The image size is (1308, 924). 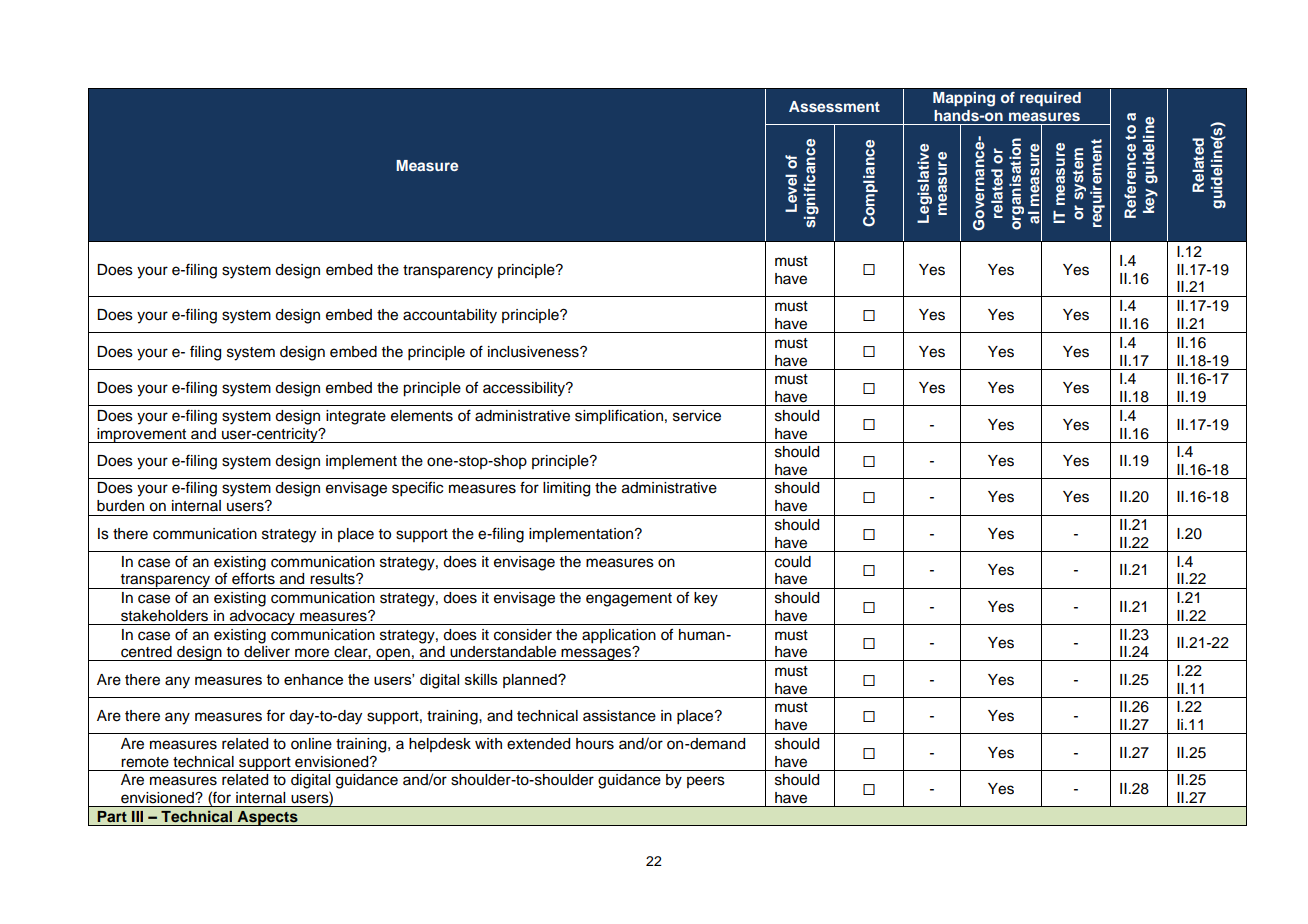 What do you see at coordinates (1050, 99) in the document?
I see `required` at bounding box center [1050, 99].
